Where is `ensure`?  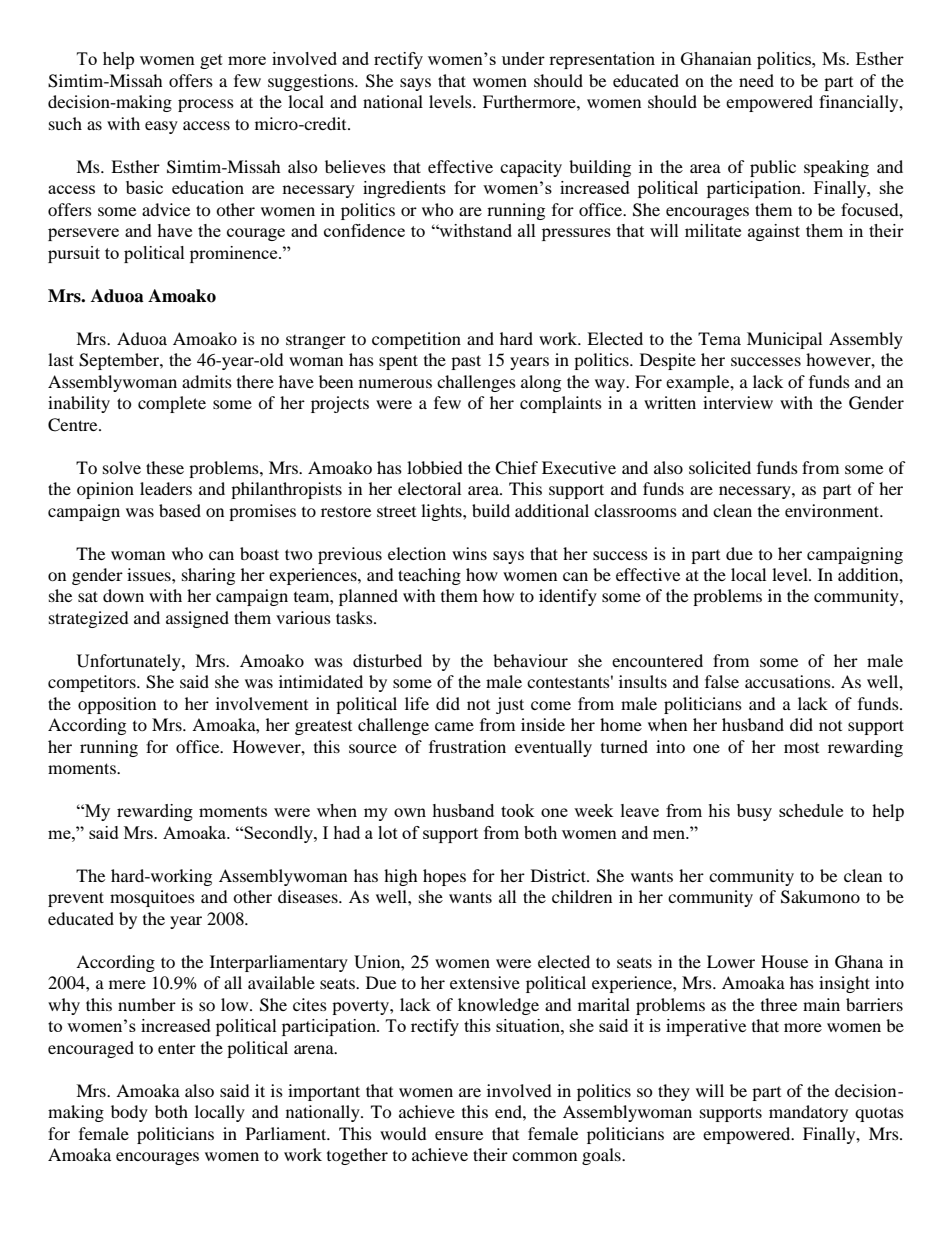
ensure is located at coordinates (459, 1135).
